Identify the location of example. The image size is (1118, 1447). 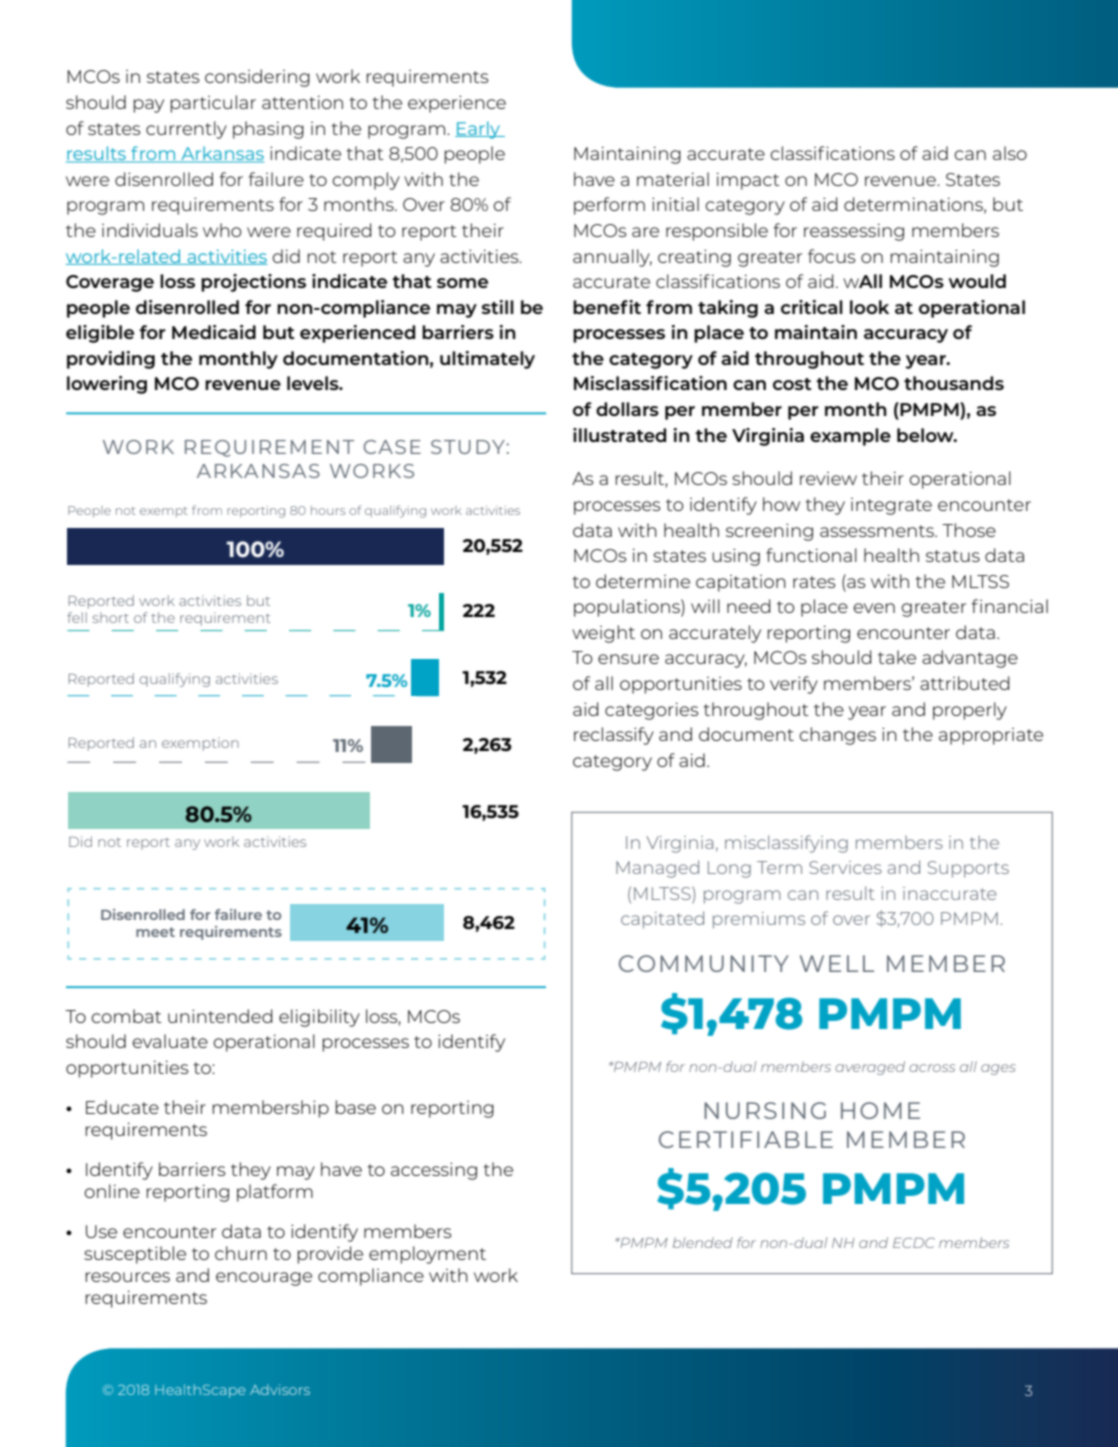
(850, 437).
